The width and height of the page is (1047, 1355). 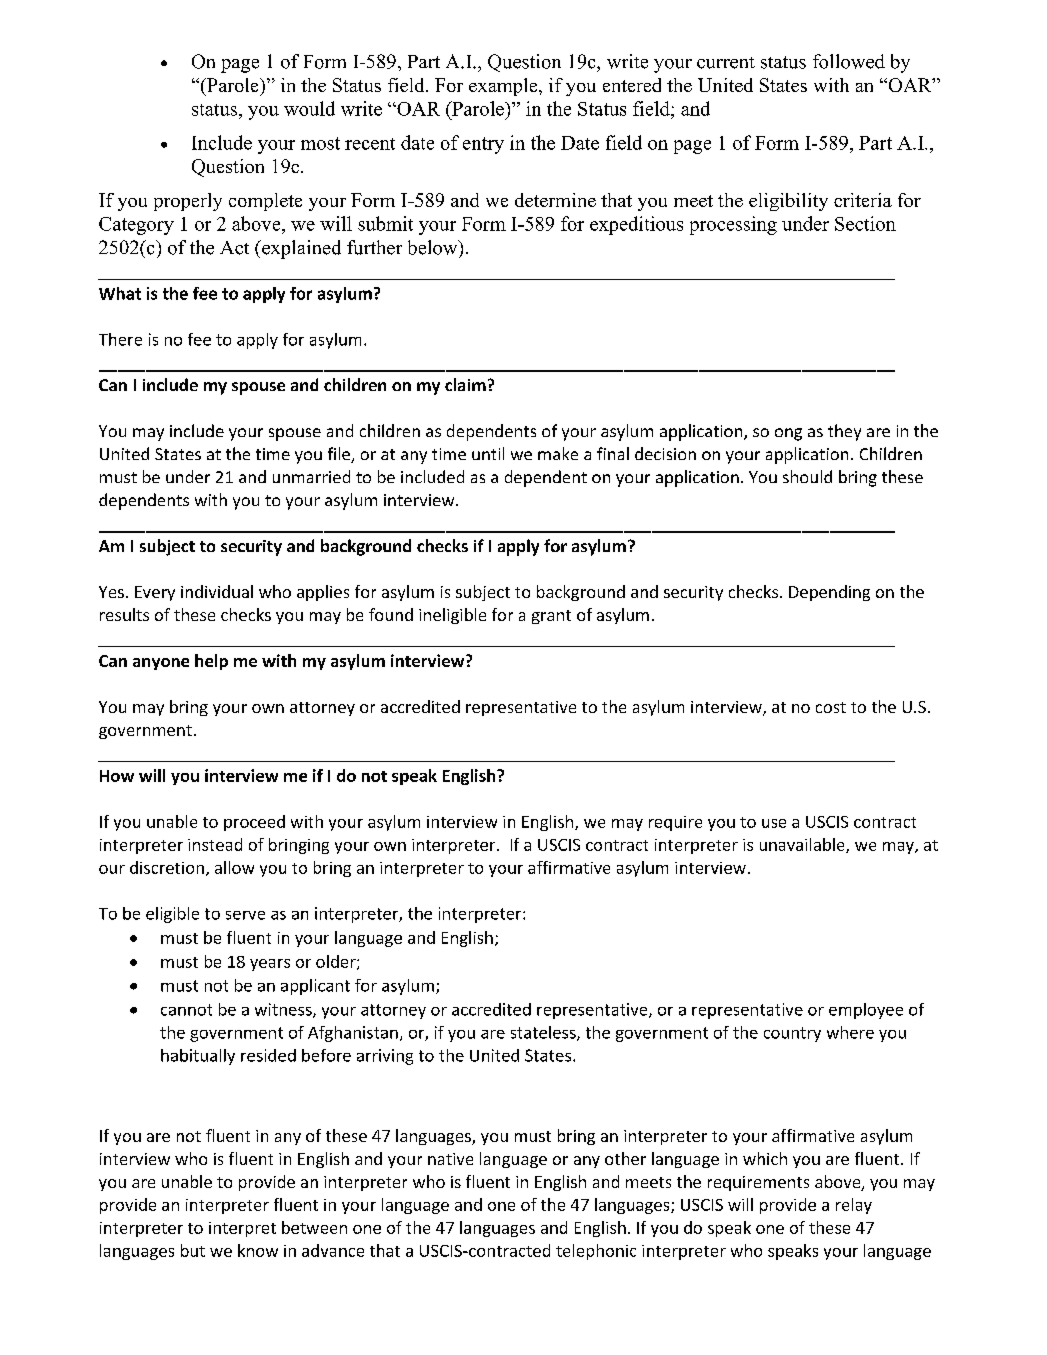 What do you see at coordinates (504, 87) in the page?
I see `example` at bounding box center [504, 87].
